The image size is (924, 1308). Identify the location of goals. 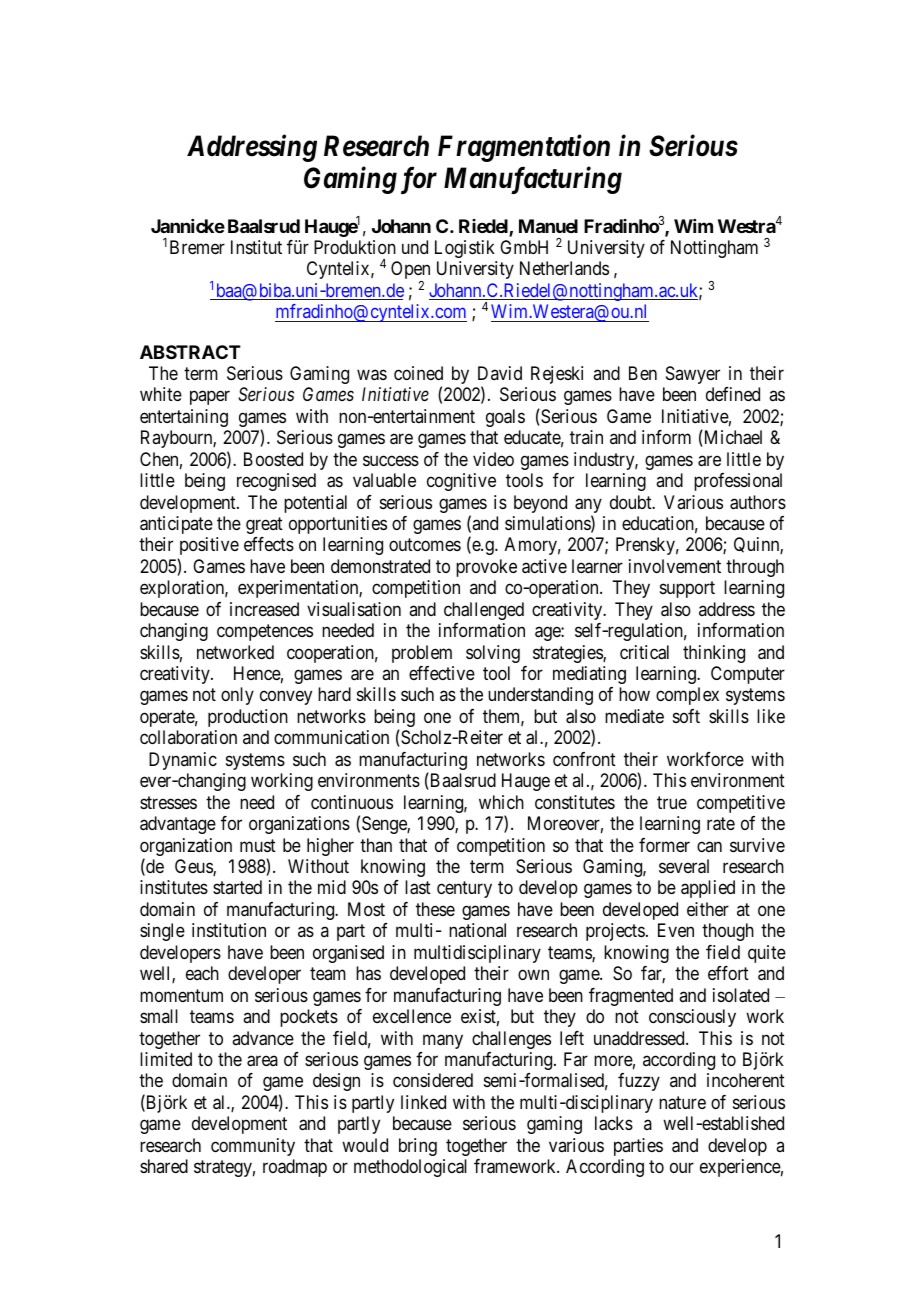
(505, 418).
